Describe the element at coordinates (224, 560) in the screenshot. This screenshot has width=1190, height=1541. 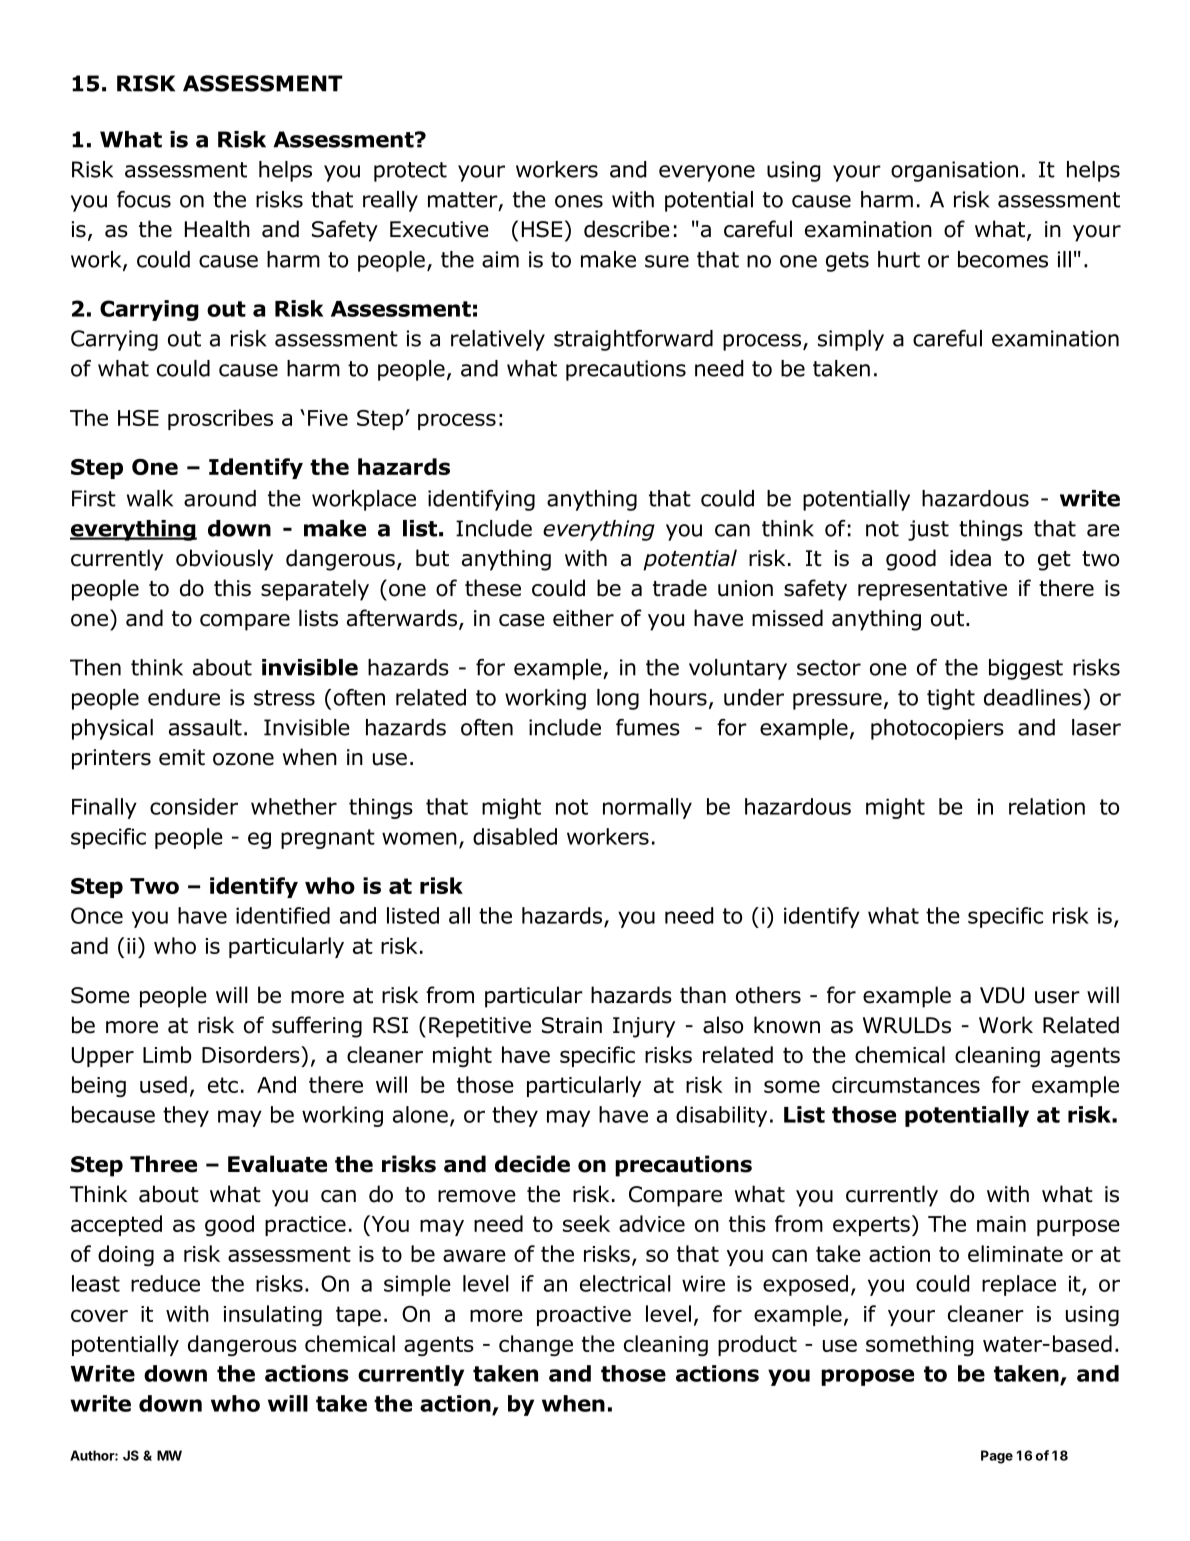
I see `obviously` at that location.
